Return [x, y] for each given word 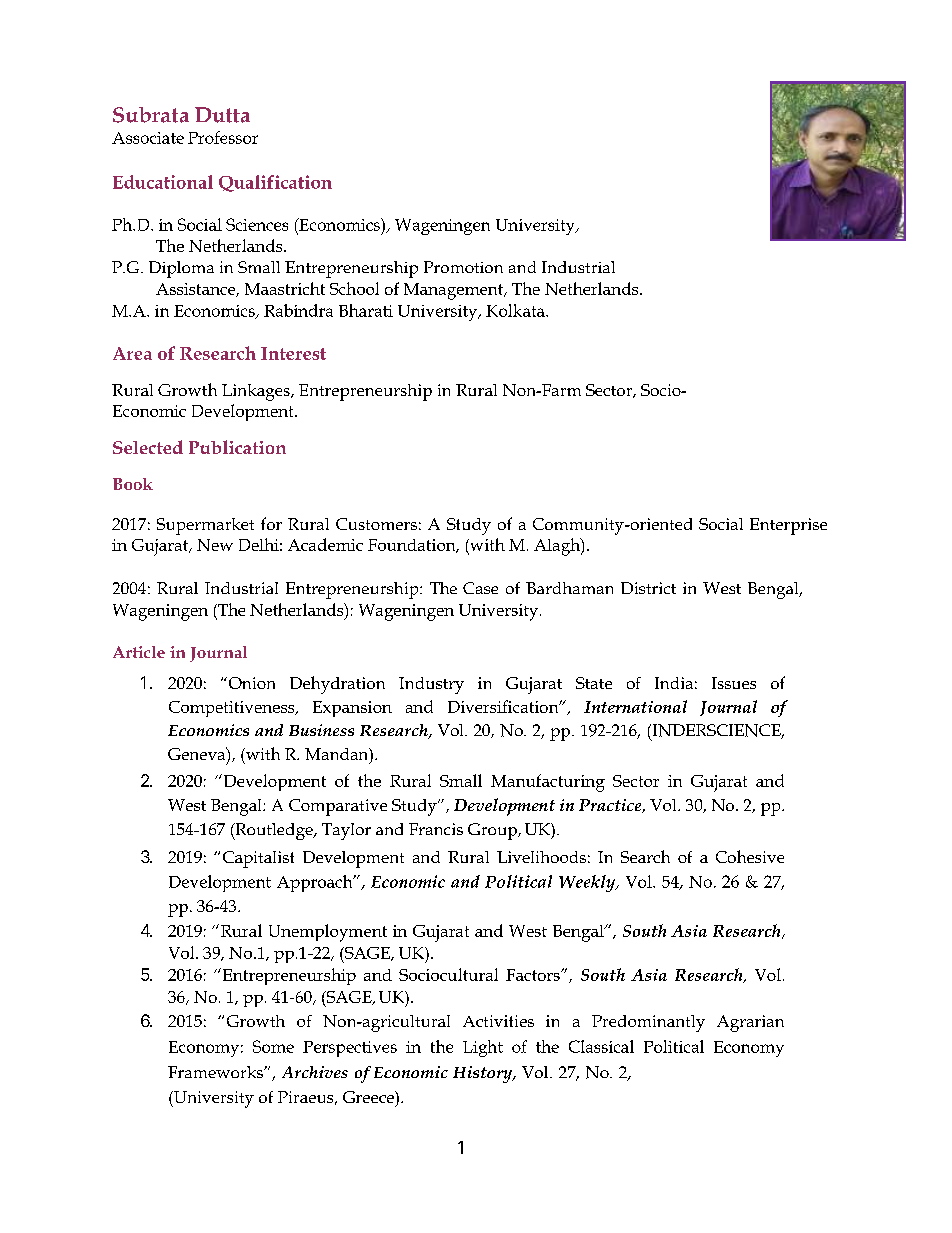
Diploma [181, 269]
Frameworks [216, 1072]
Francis [436, 829]
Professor [223, 137]
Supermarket [205, 526]
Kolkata [516, 310]
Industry [431, 685]
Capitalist [258, 859]
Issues [734, 683]
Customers [376, 524]
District [648, 588]
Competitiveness [233, 709]
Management [454, 291]
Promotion [463, 267]
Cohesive [750, 856]
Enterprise [788, 526]
